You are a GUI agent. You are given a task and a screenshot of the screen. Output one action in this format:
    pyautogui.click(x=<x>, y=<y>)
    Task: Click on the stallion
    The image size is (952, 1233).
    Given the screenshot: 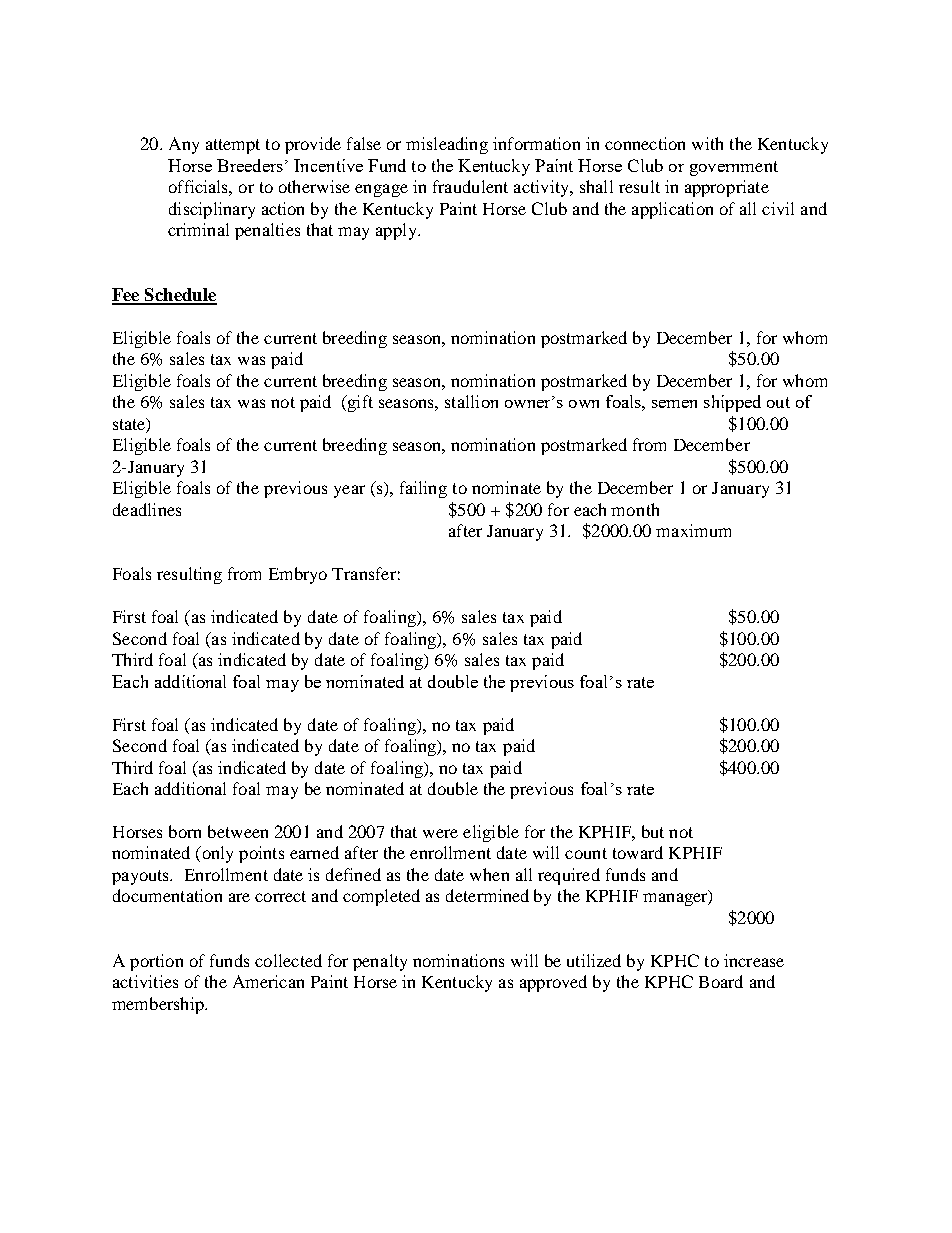 What is the action you would take?
    pyautogui.click(x=471, y=401)
